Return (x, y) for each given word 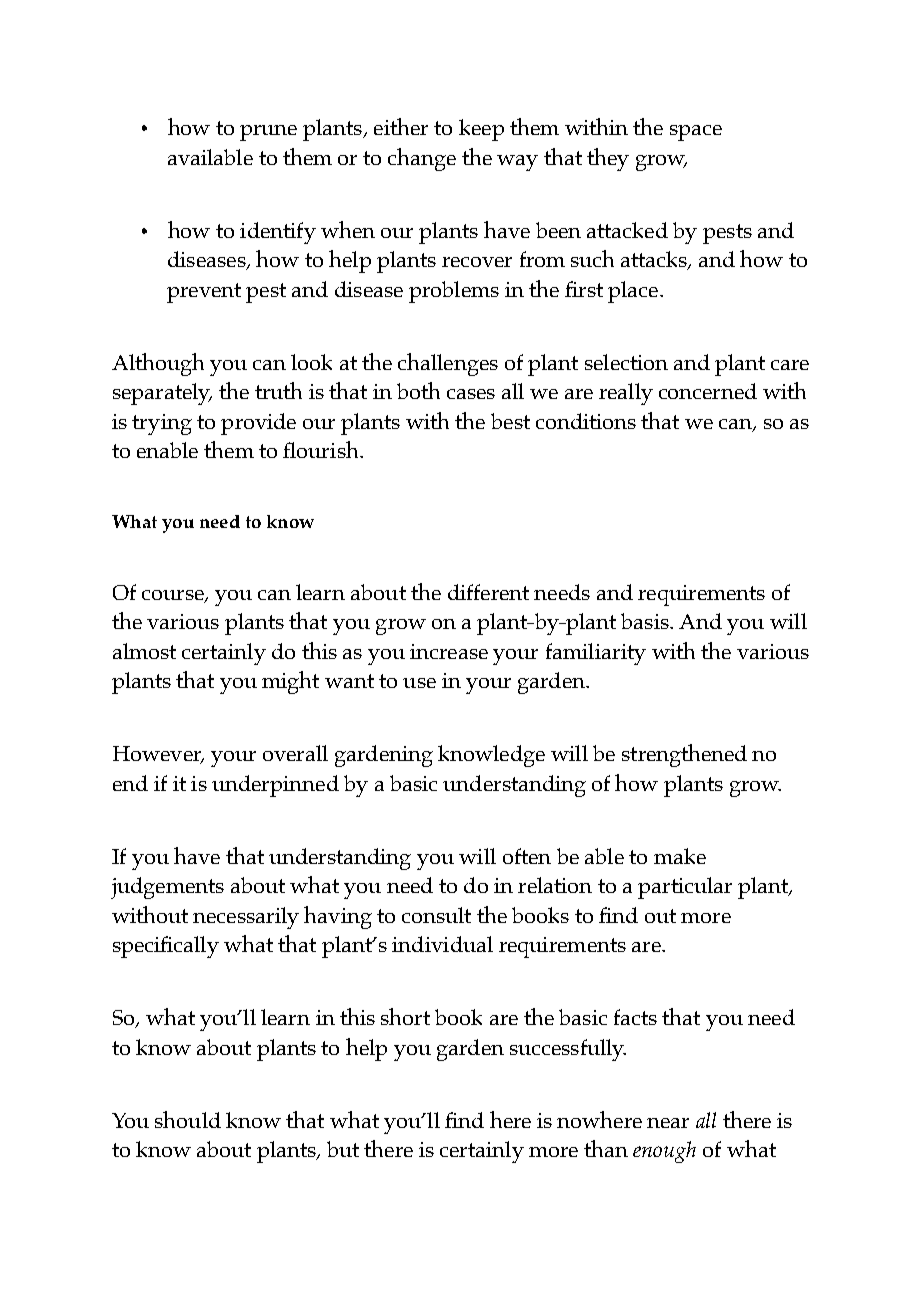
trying (162, 424)
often (527, 856)
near (668, 1123)
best (510, 421)
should (188, 1119)
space (696, 133)
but (343, 1149)
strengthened (684, 755)
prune (268, 133)
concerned (708, 391)
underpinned (275, 786)
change (422, 159)
